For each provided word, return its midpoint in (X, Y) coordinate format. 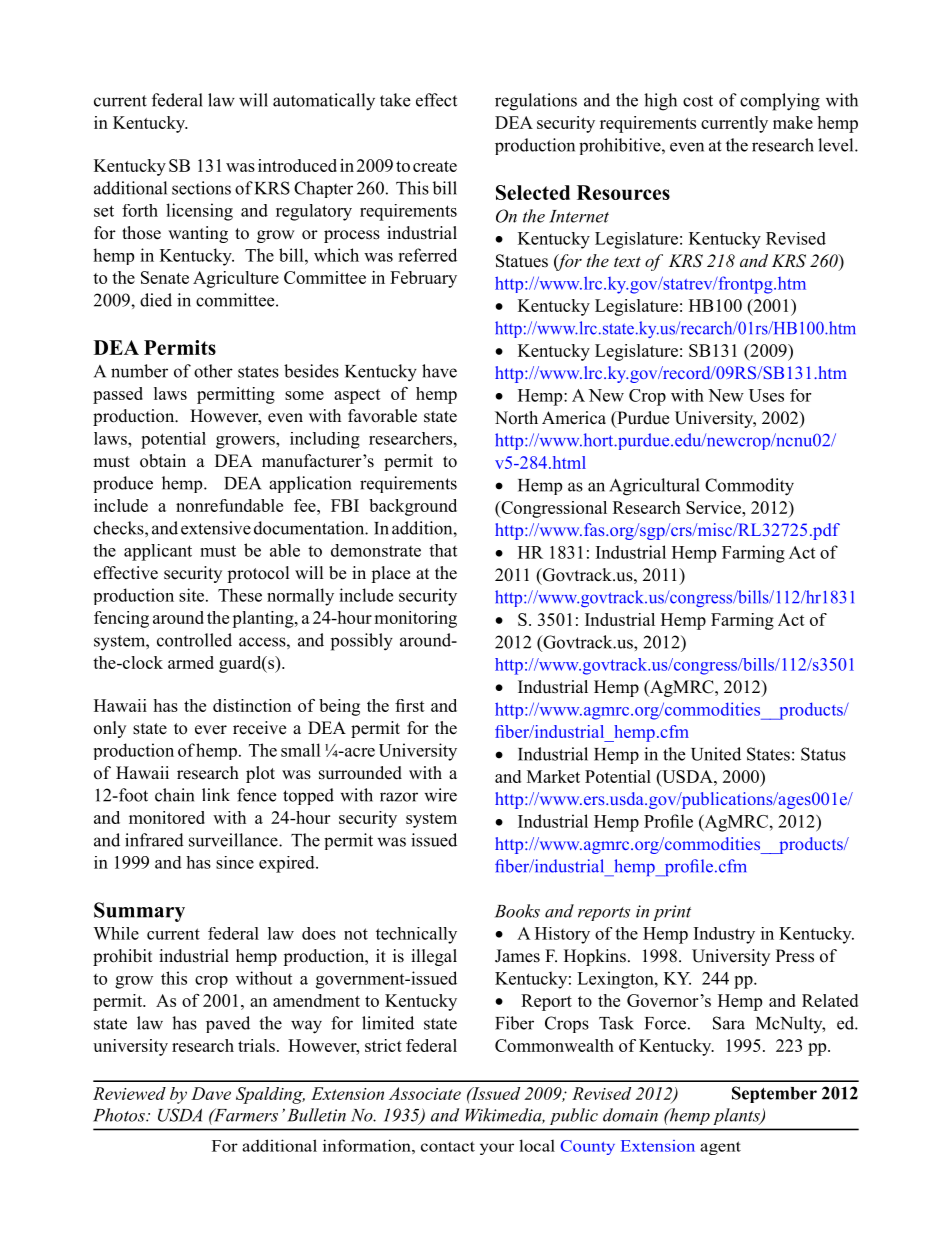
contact (448, 1146)
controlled (194, 640)
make (793, 122)
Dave (211, 1093)
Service (714, 507)
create (435, 166)
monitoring (415, 619)
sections (201, 188)
